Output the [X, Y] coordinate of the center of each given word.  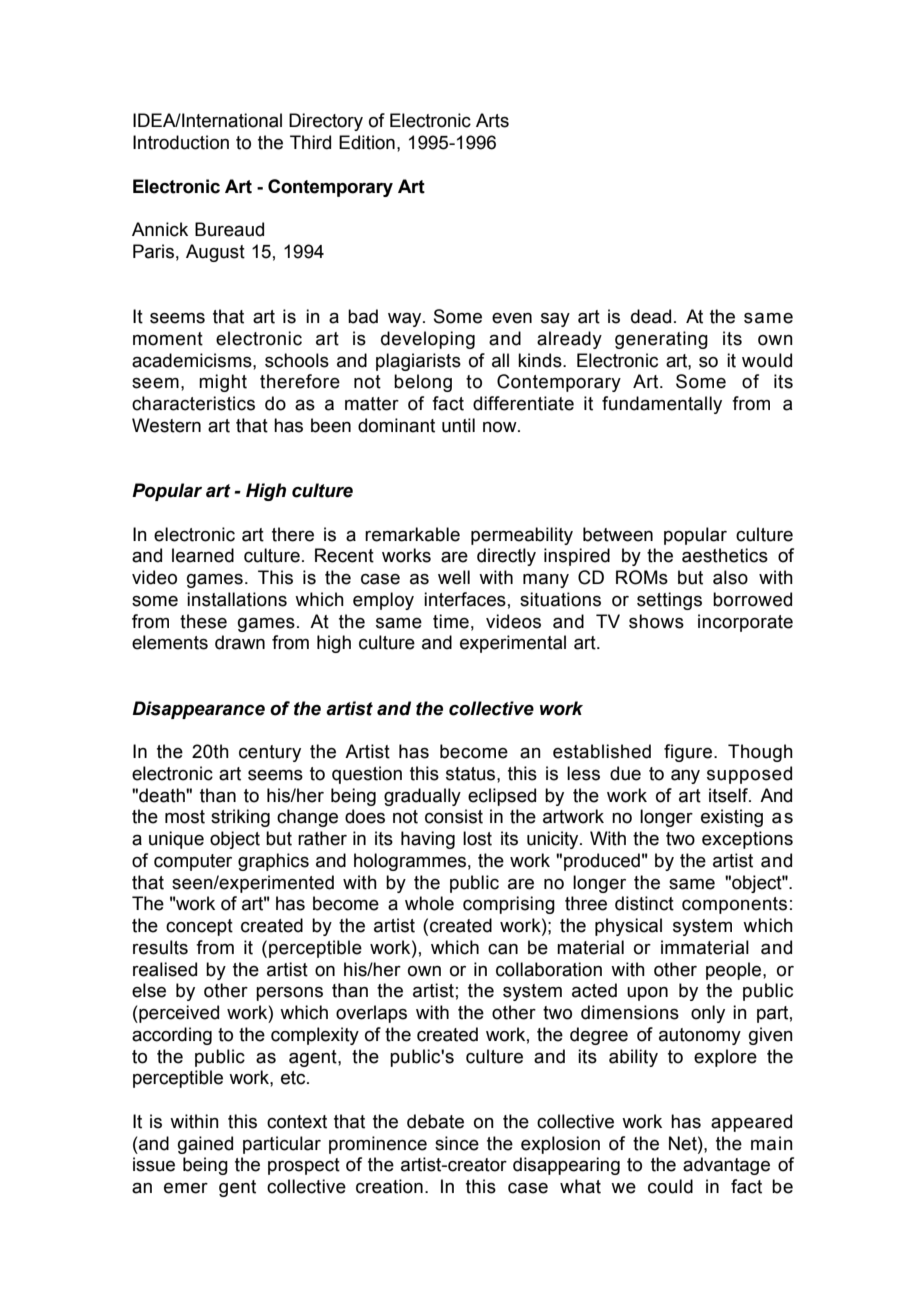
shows [656, 621]
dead [651, 316]
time [451, 621]
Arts [492, 120]
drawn [240, 642]
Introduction [181, 142]
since [457, 1143]
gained [205, 1145]
